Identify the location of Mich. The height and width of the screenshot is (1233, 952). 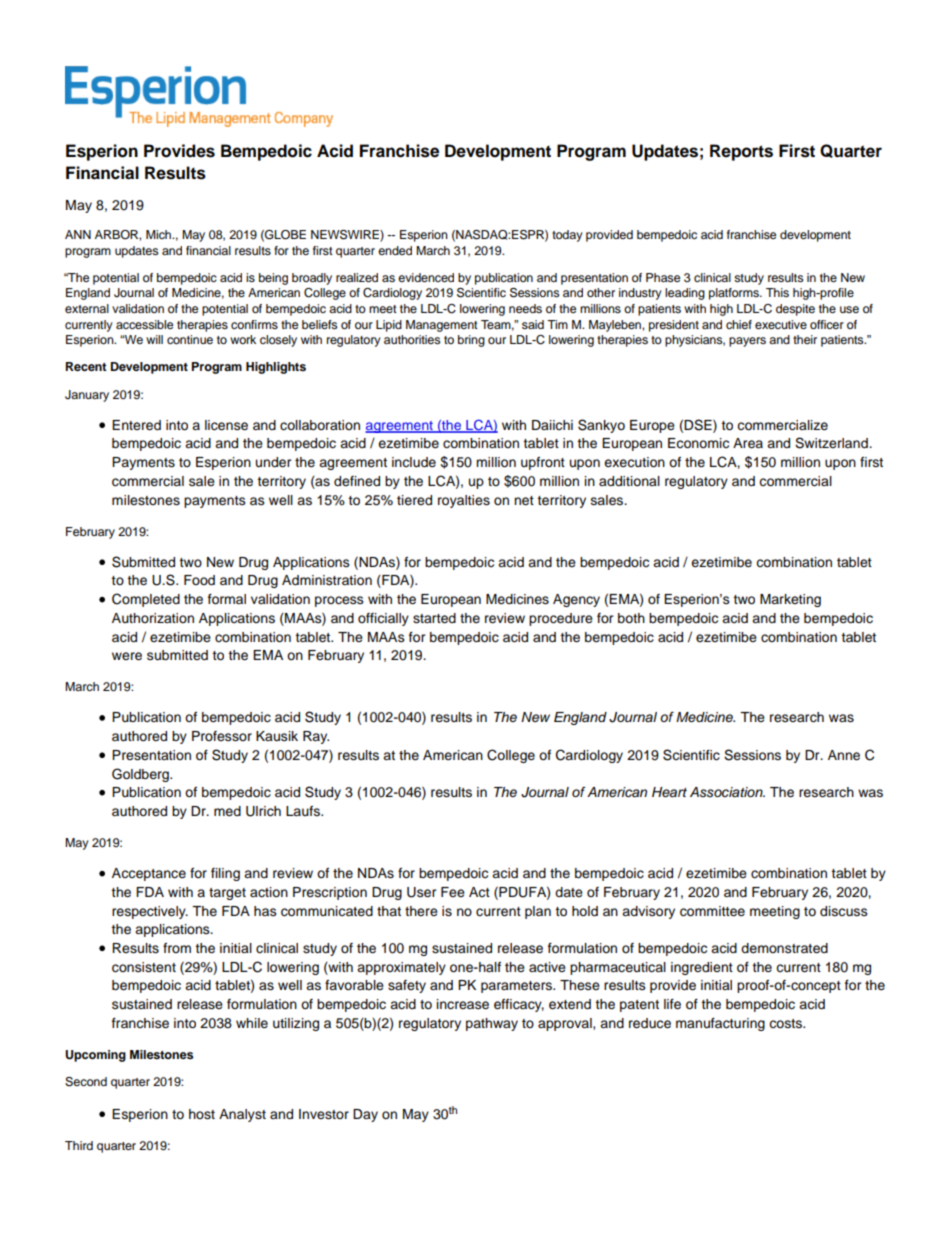
(160, 234).
